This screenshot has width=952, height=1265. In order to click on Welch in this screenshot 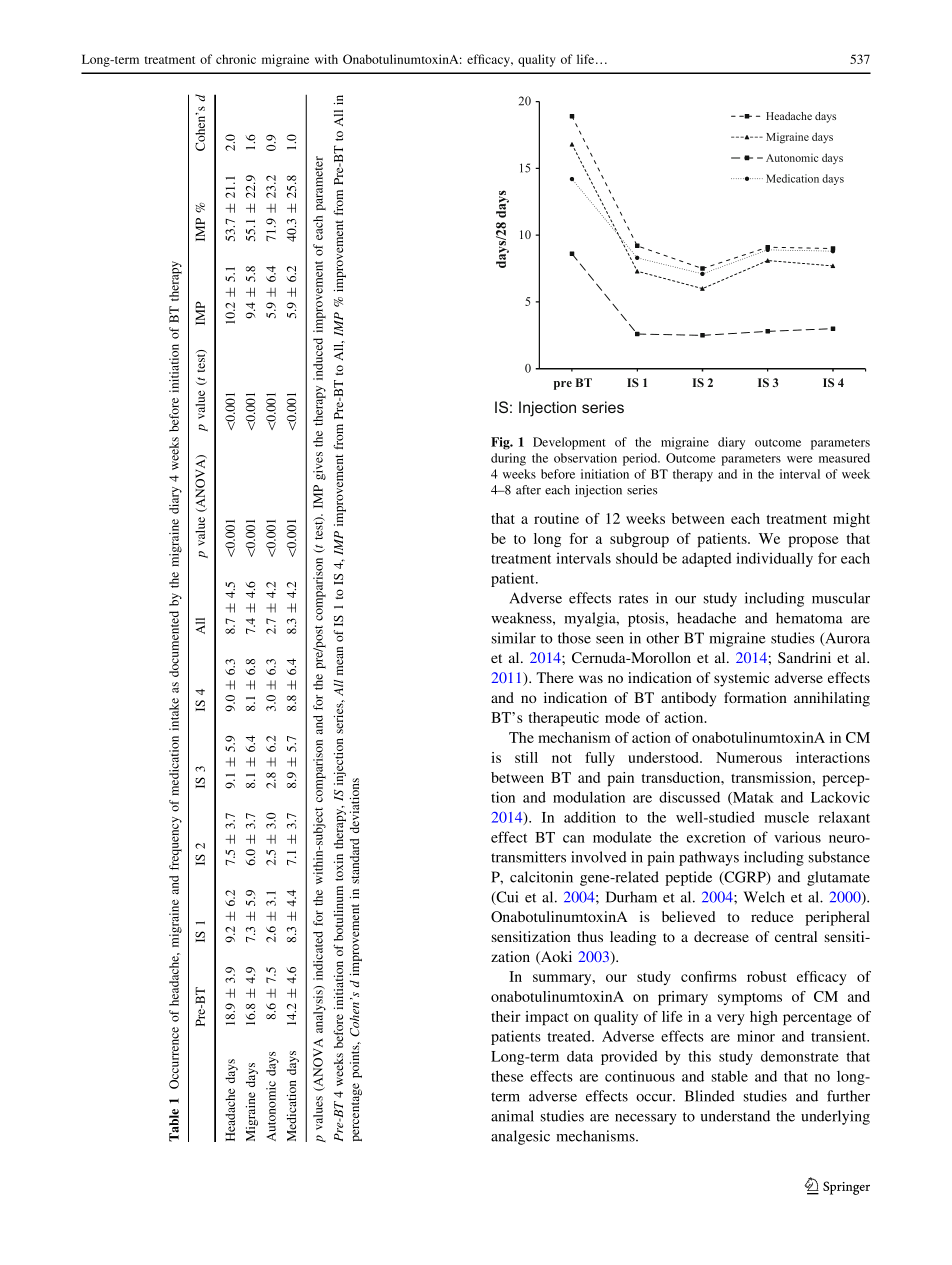, I will do `click(764, 897)`.
